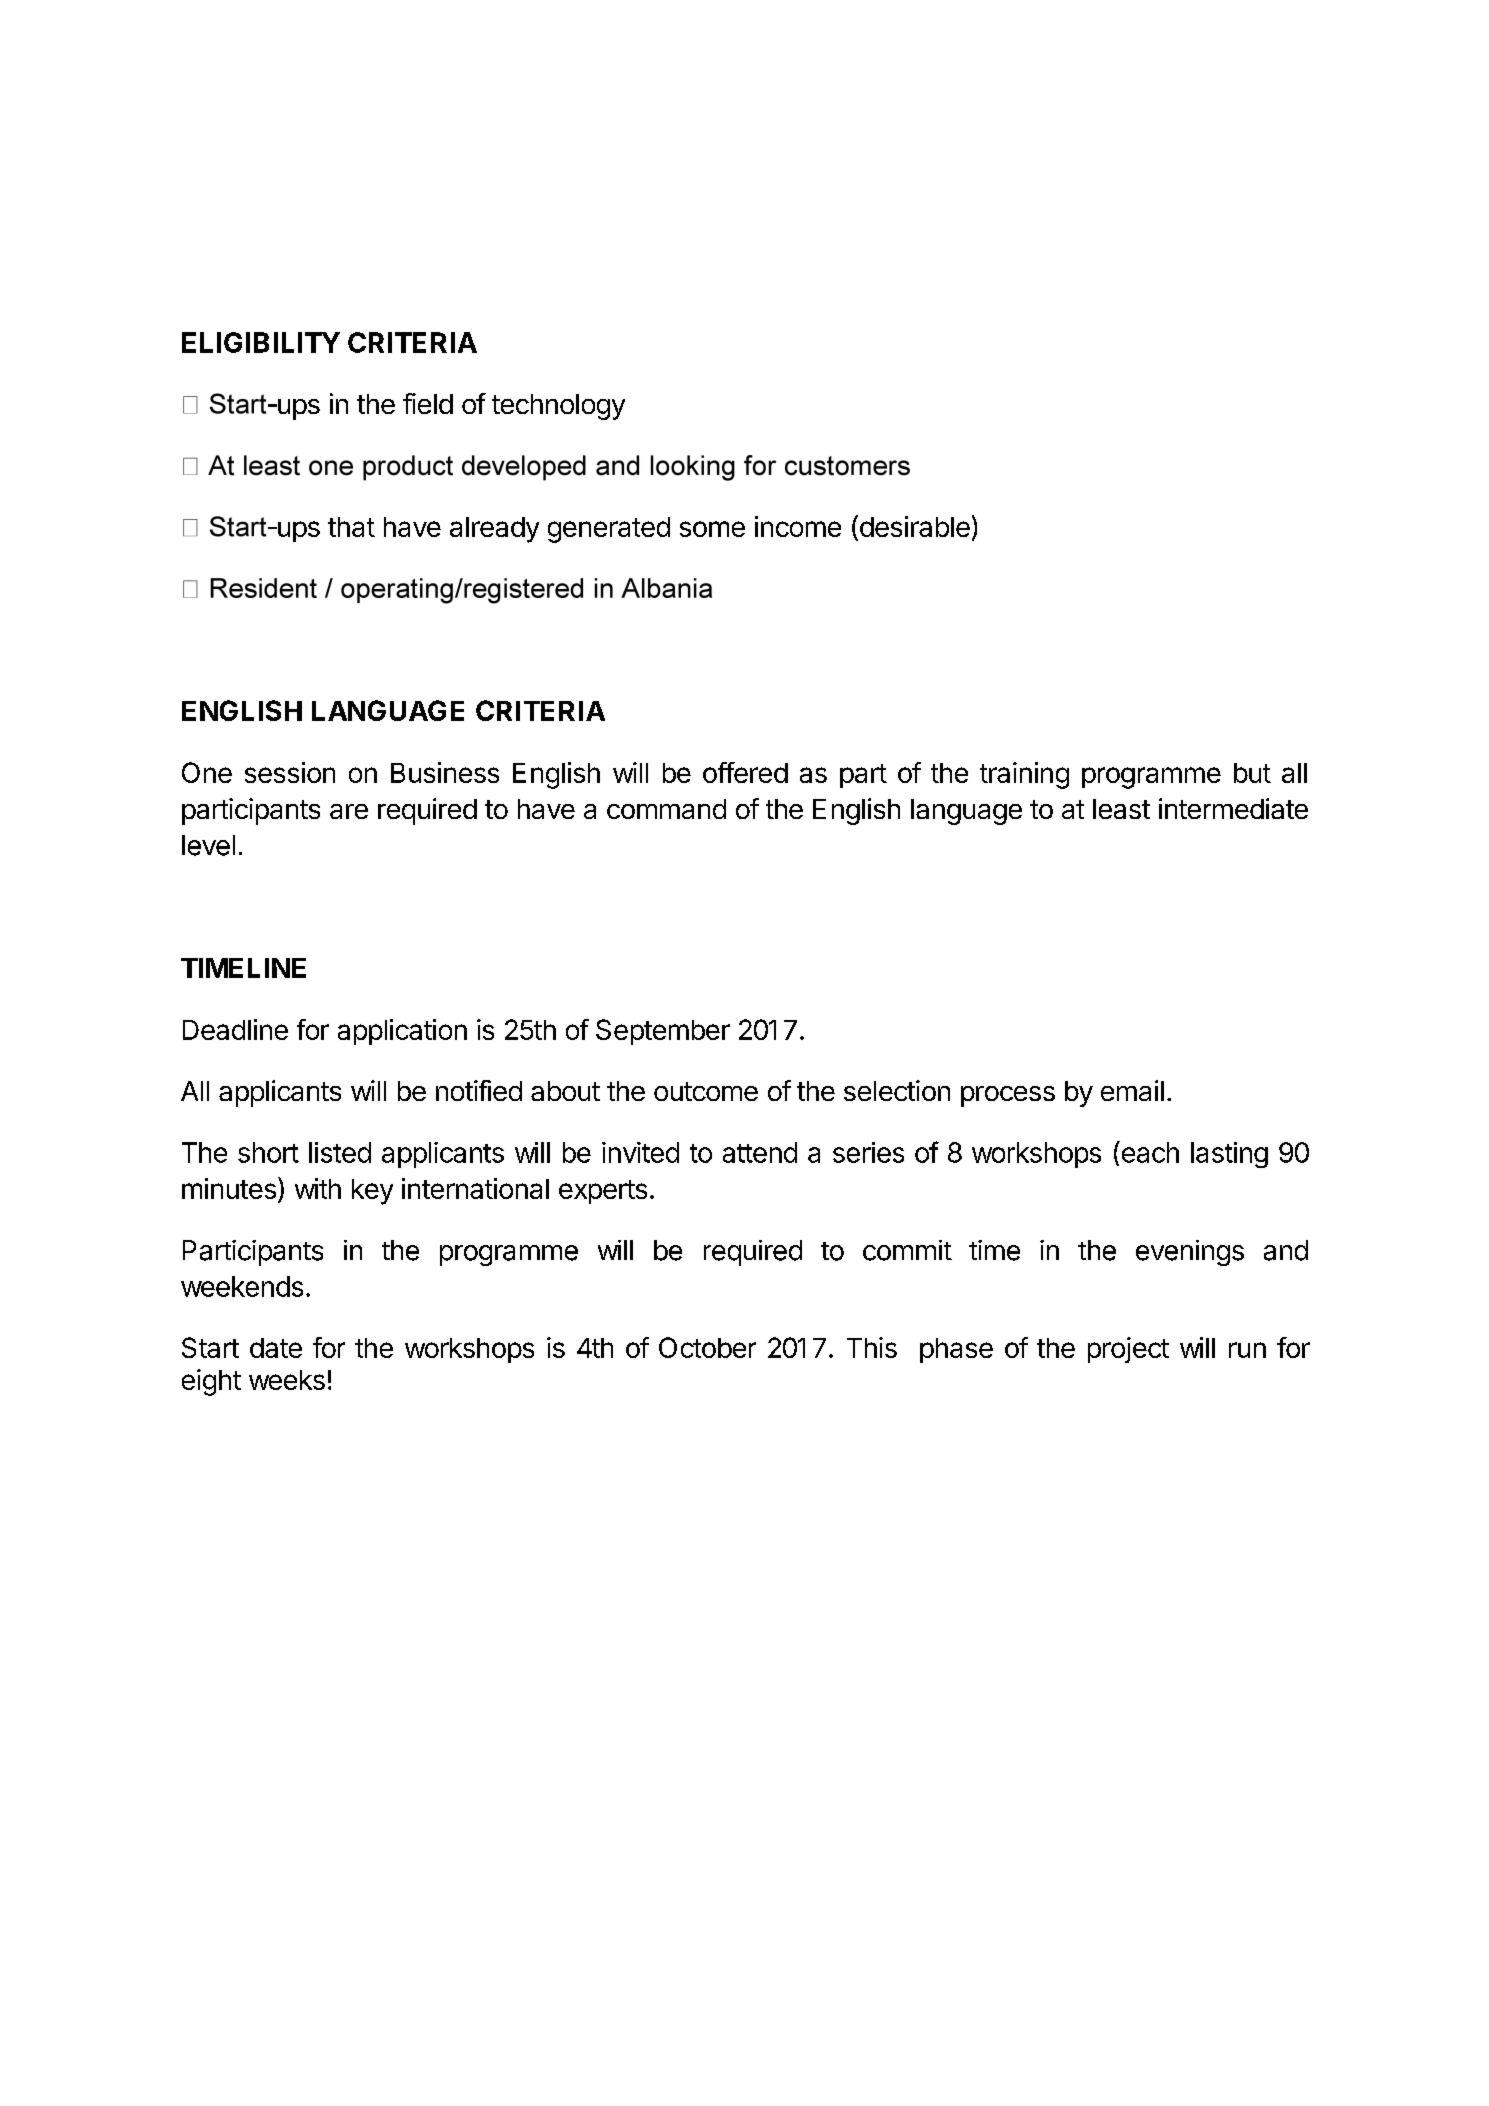  What do you see at coordinates (290, 772) in the screenshot?
I see `session` at bounding box center [290, 772].
